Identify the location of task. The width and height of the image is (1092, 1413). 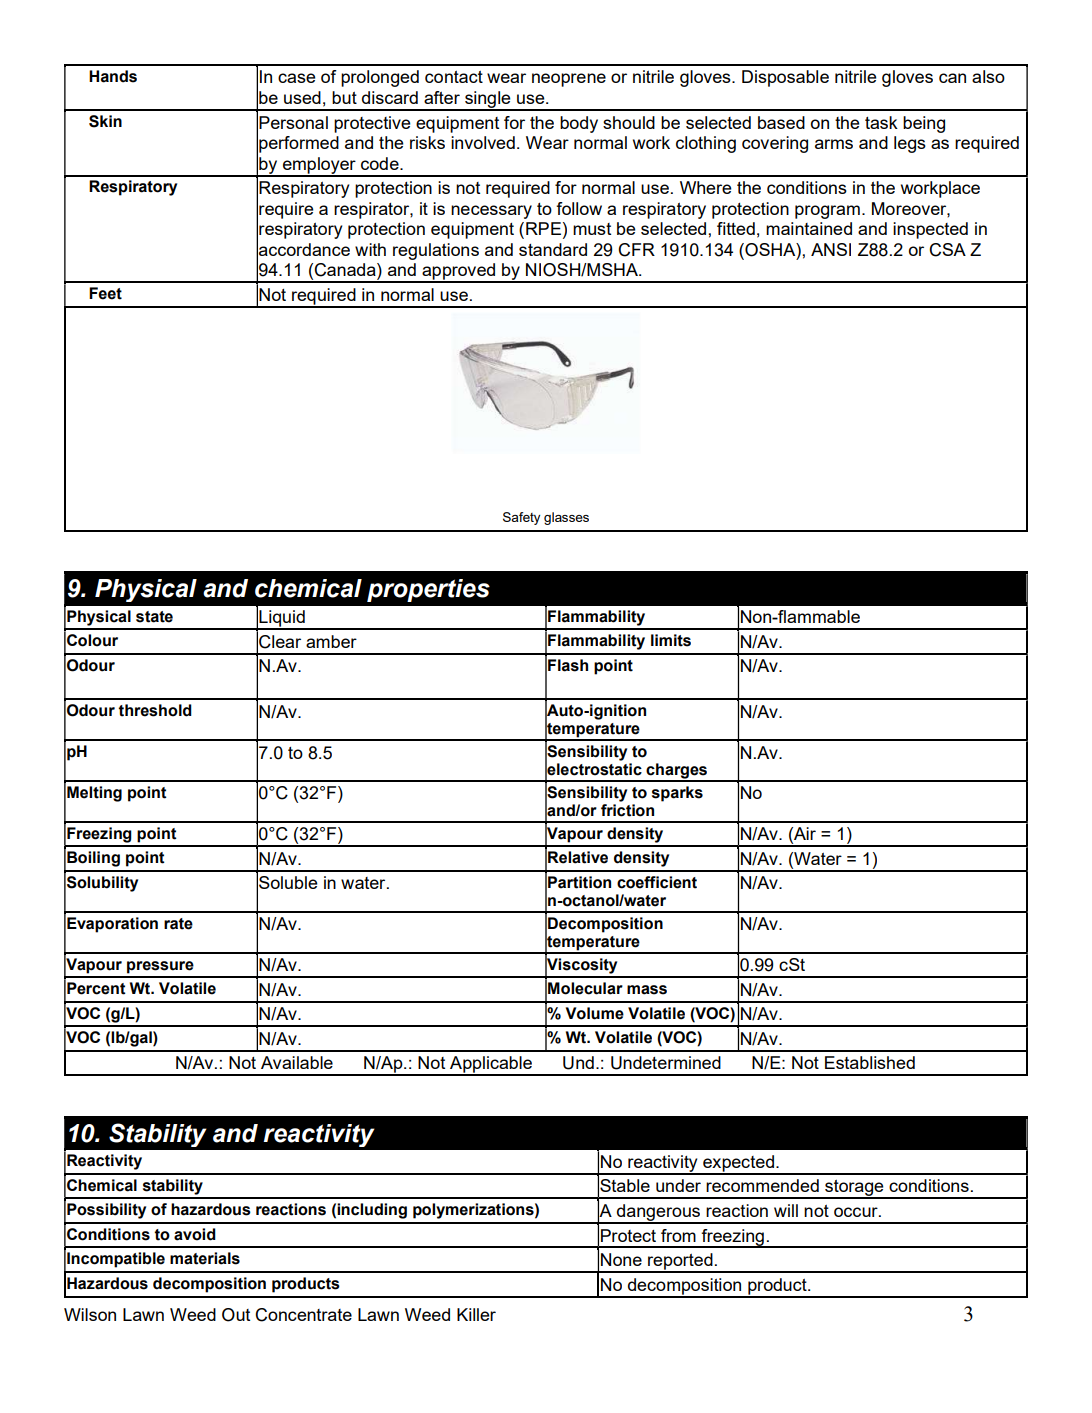
(881, 122).
